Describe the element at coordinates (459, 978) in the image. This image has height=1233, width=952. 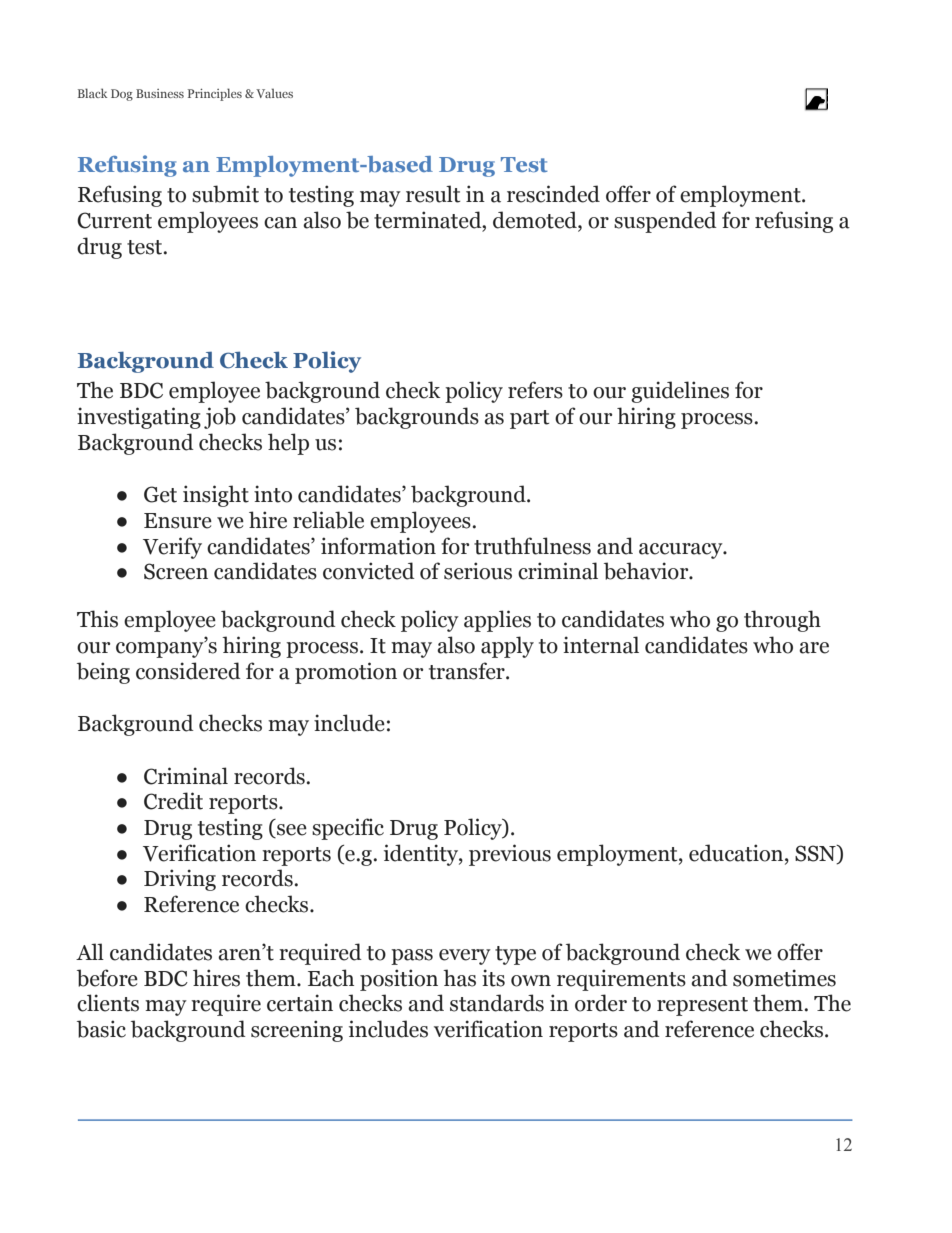
I see `has` at that location.
